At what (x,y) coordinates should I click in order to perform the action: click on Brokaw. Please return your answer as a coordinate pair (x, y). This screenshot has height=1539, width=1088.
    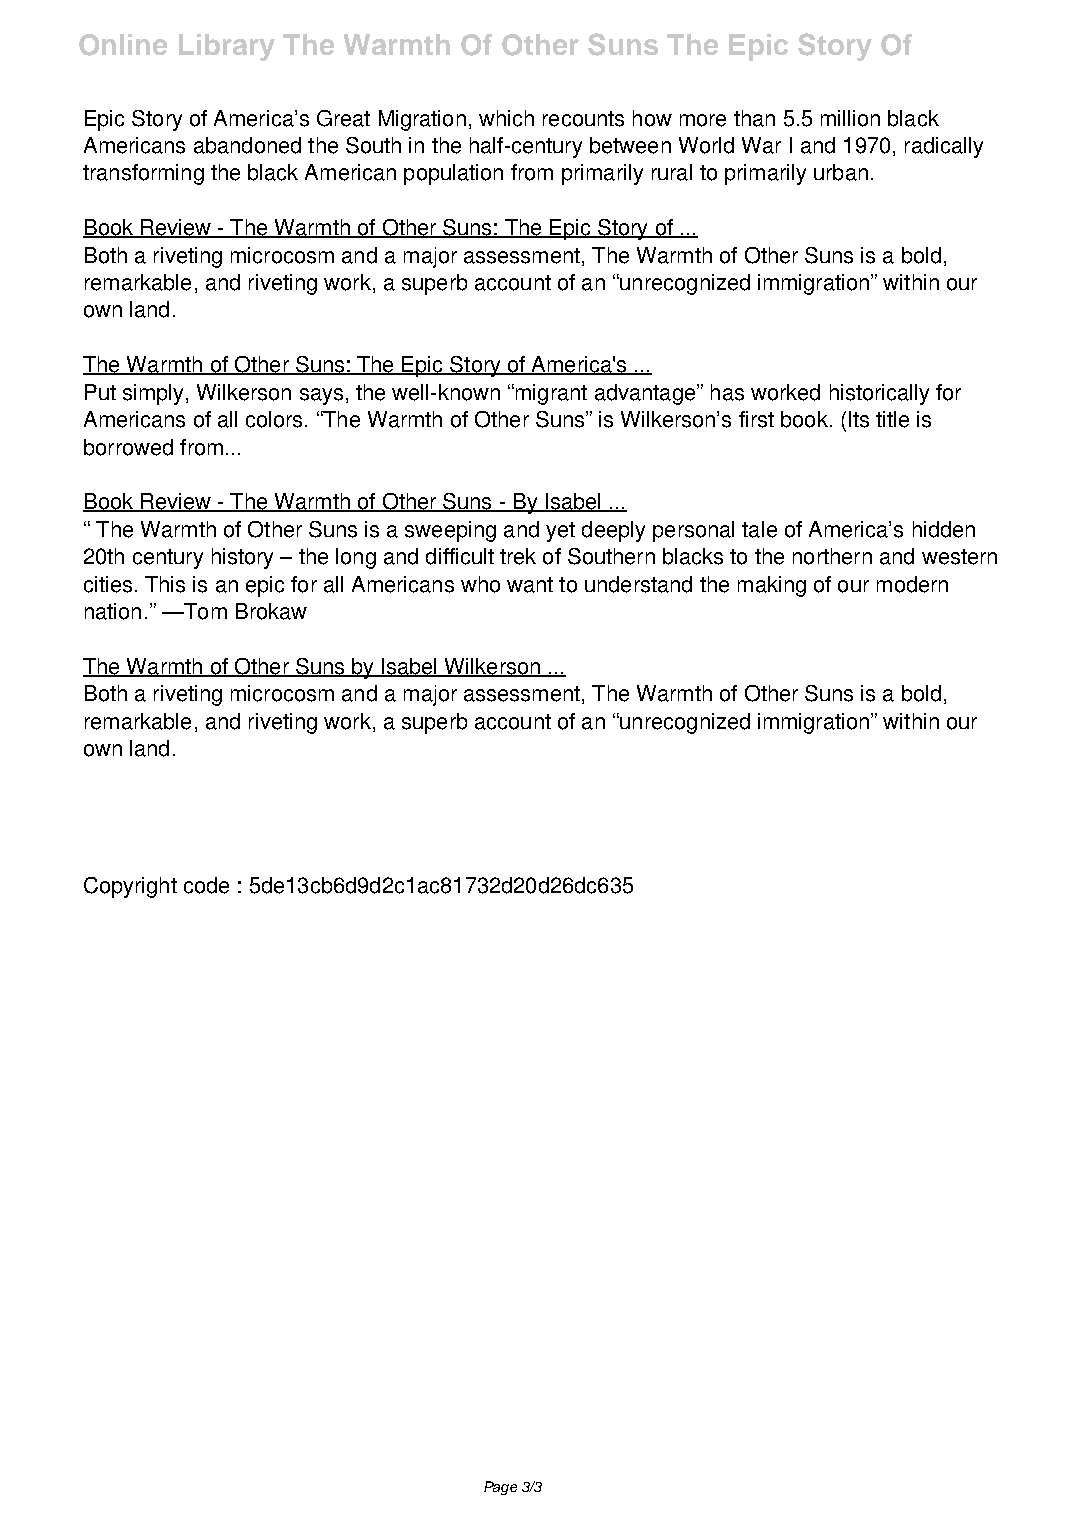
    Looking at the image, I should click on (271, 611).
